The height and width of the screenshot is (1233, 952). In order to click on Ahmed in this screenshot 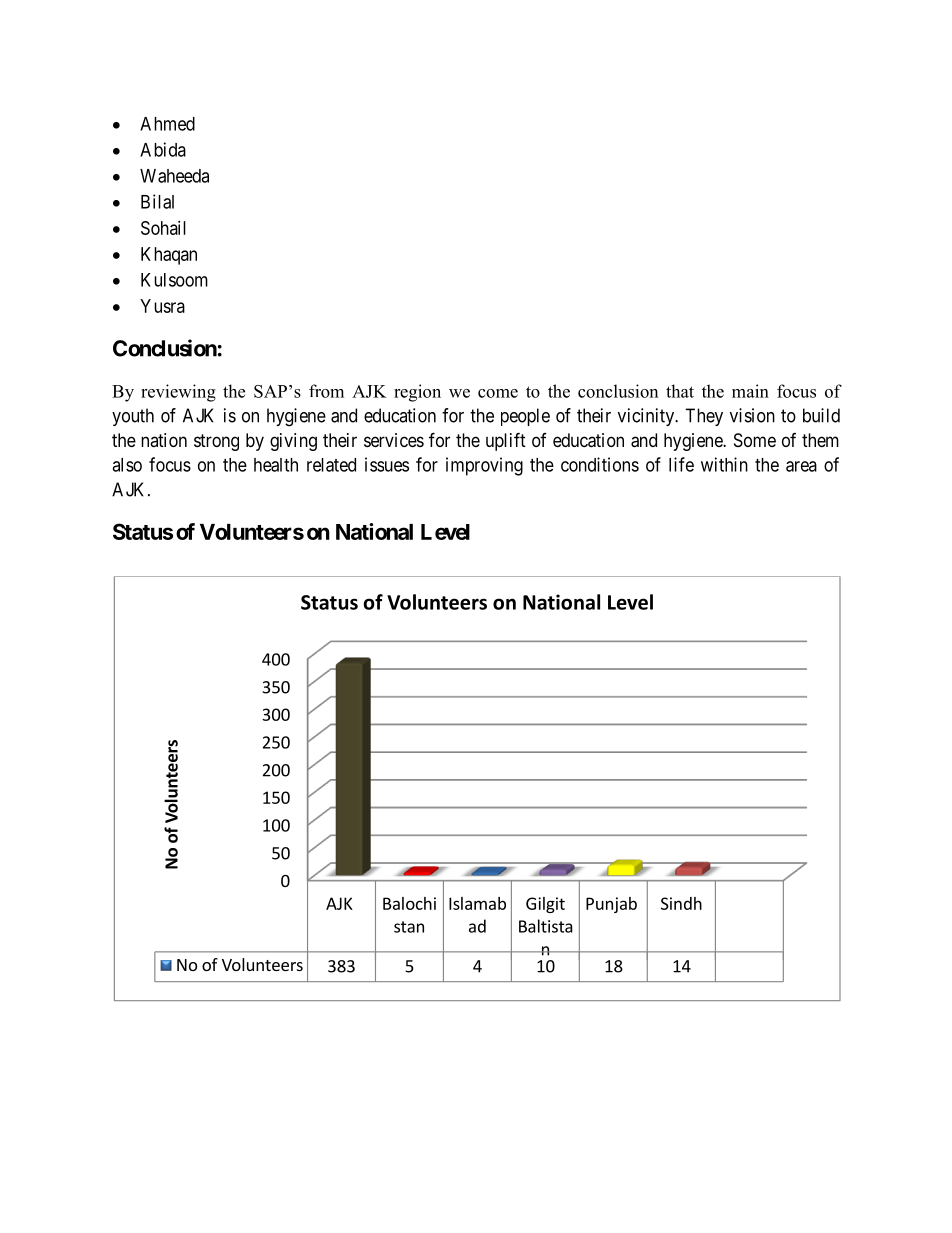, I will do `click(167, 124)`.
